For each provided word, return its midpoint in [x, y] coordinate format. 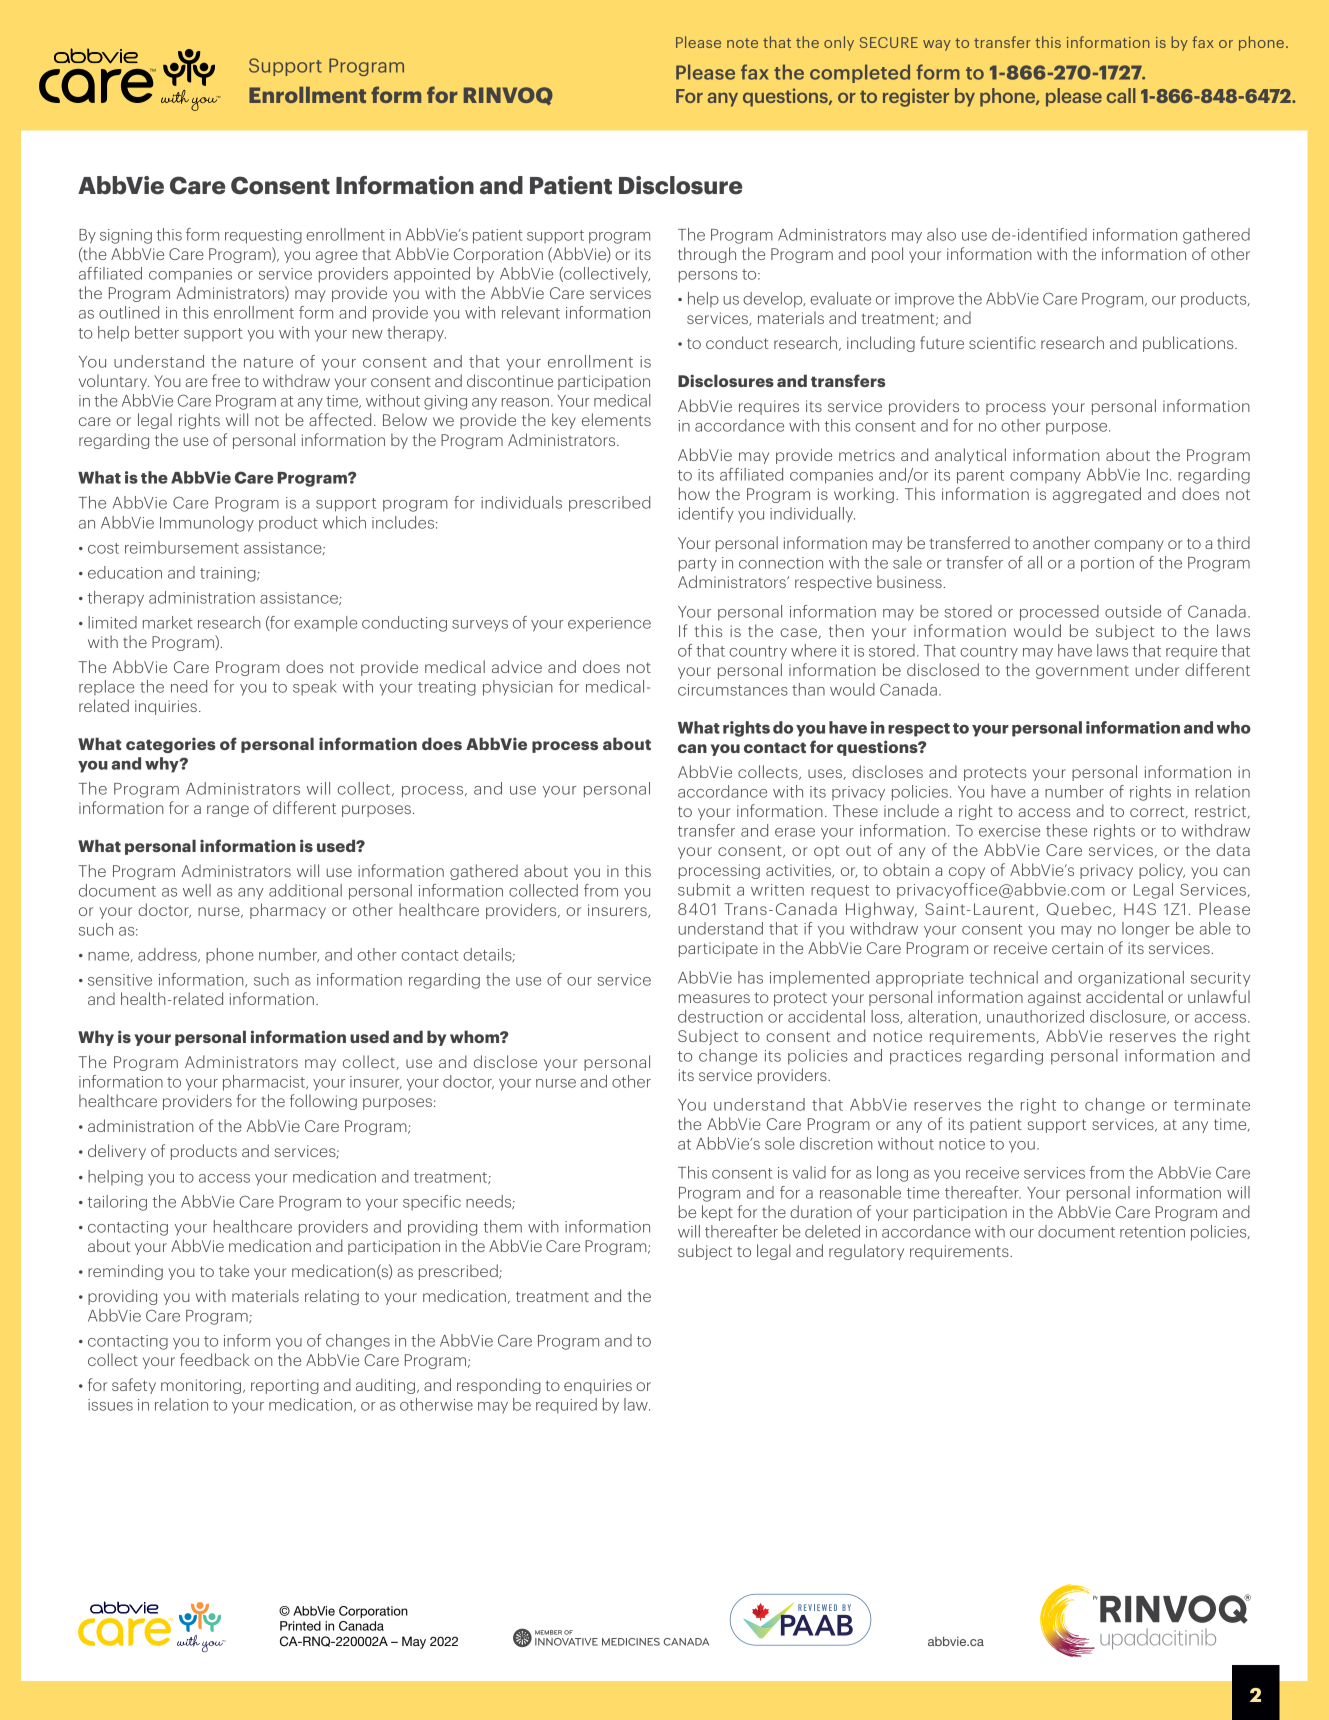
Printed [300, 1626]
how [694, 493]
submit [704, 889]
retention [1152, 1232]
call [1121, 95]
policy [1162, 871]
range [228, 811]
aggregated [1097, 495]
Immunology [207, 524]
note [742, 43]
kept [717, 1213]
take [234, 1270]
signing [126, 236]
